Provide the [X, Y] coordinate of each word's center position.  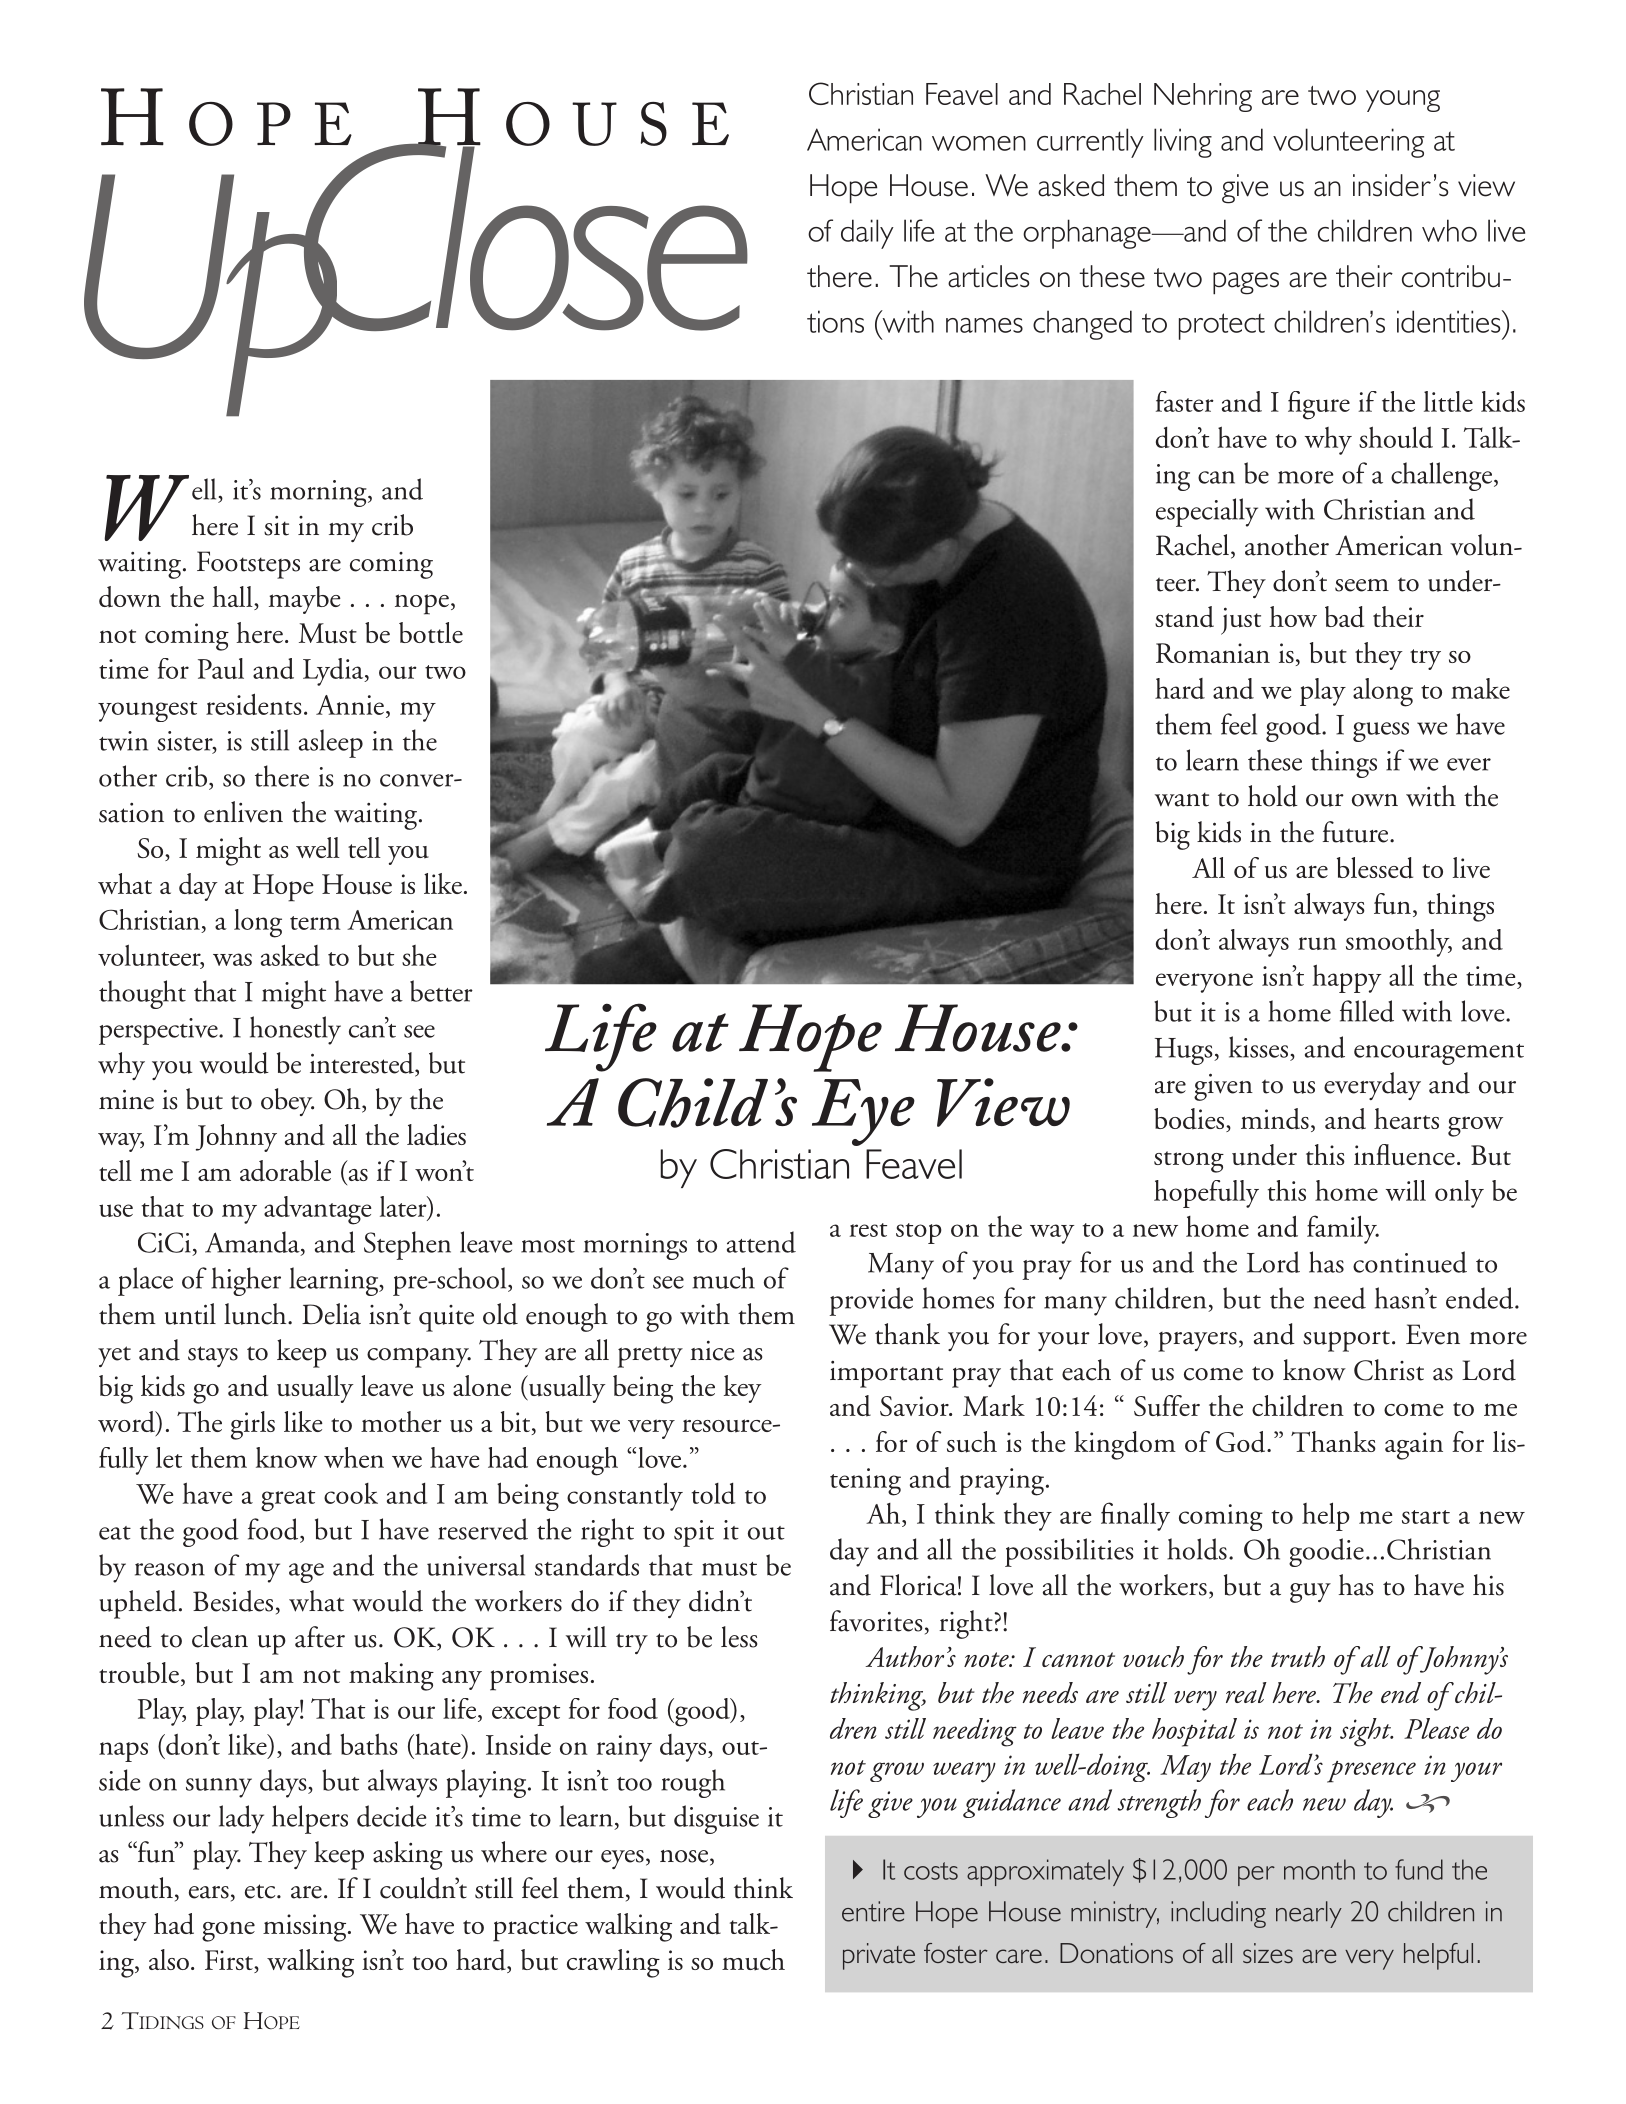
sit [276, 526]
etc [261, 1891]
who [1449, 230]
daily [867, 234]
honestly [295, 1030]
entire [873, 1911]
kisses [1258, 1047]
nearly [1309, 1914]
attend [761, 1242]
